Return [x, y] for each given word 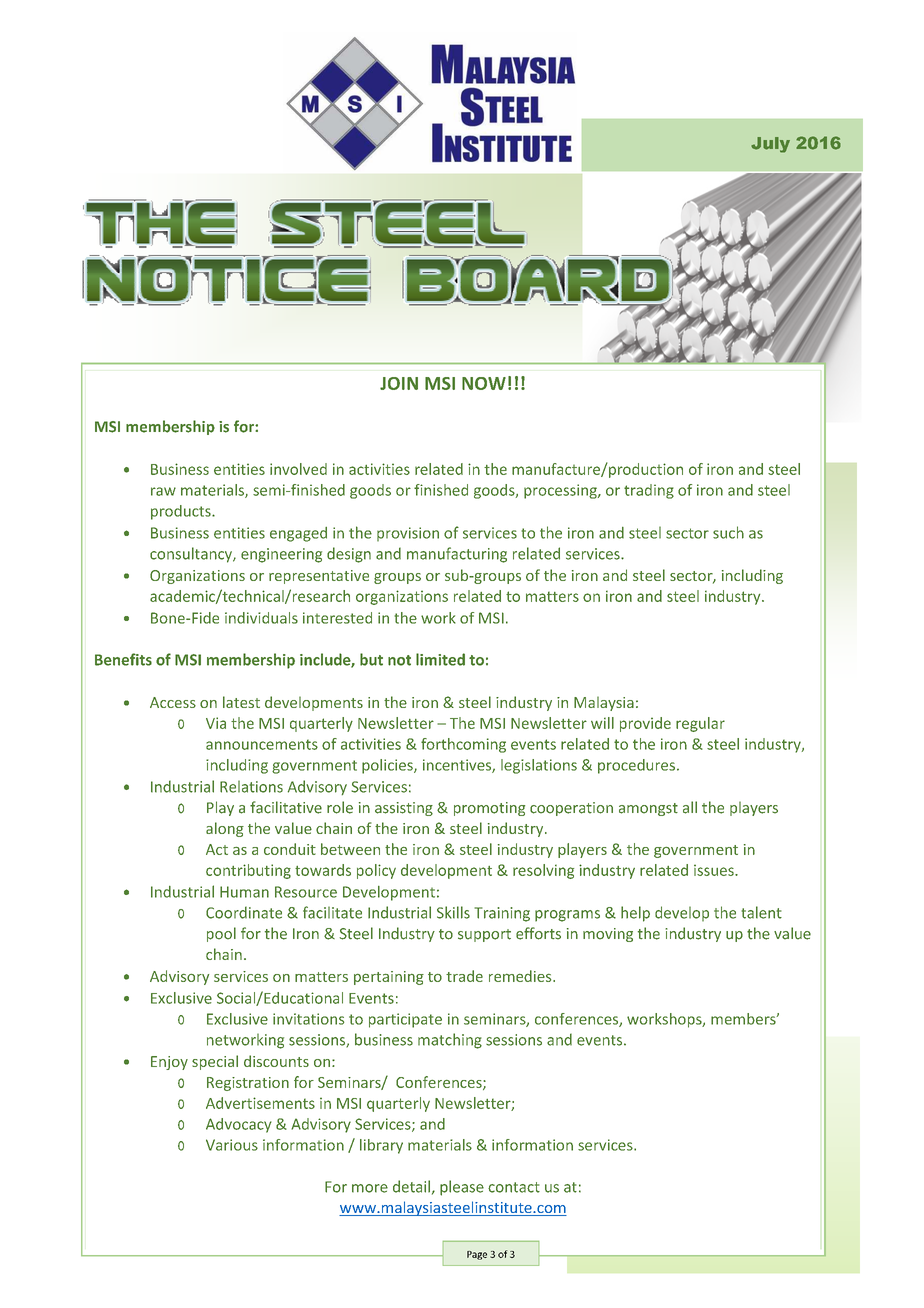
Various [232, 1145]
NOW [484, 383]
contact [514, 1187]
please [462, 1188]
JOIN [399, 383]
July [770, 145]
